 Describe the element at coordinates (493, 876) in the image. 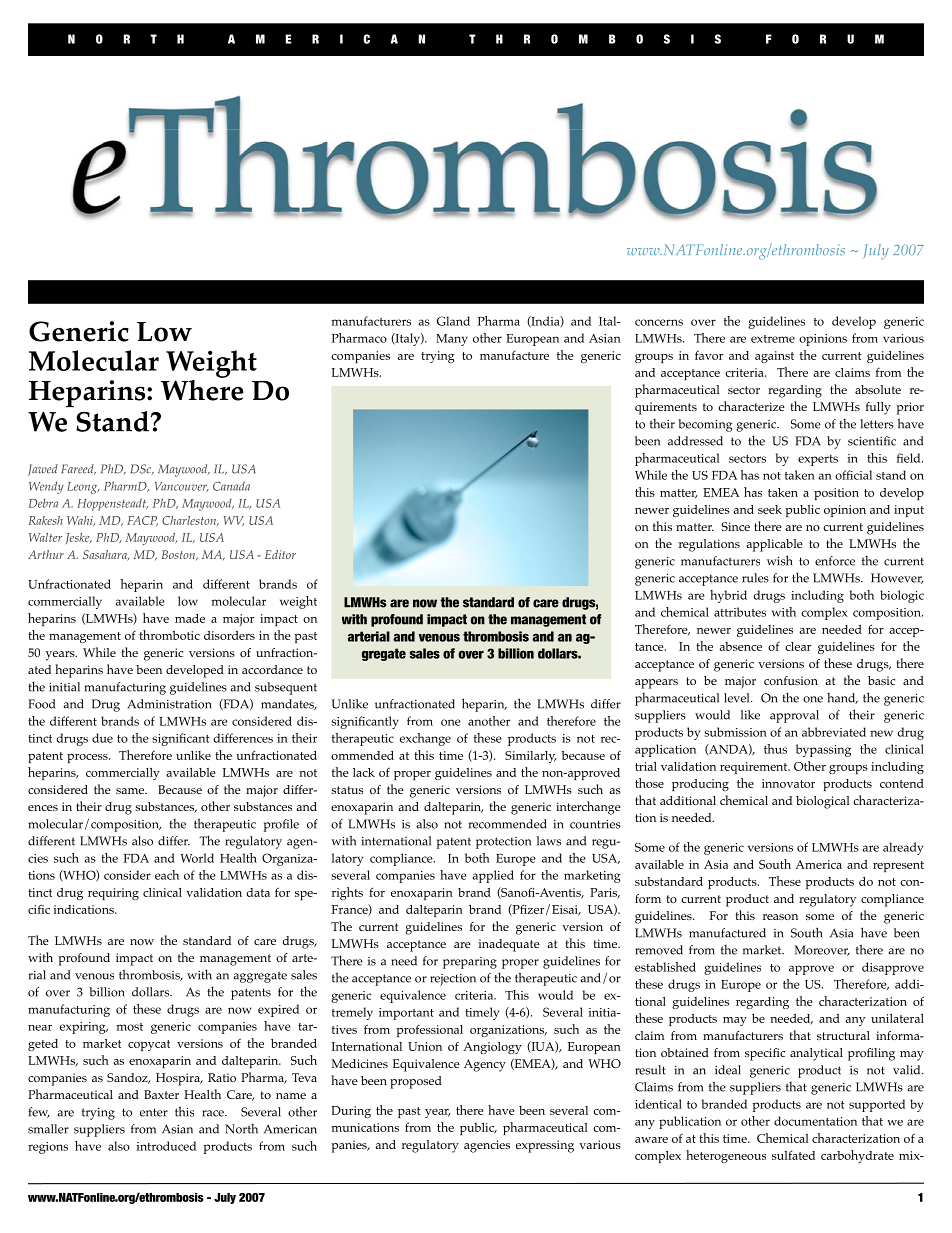

I see `applied` at that location.
